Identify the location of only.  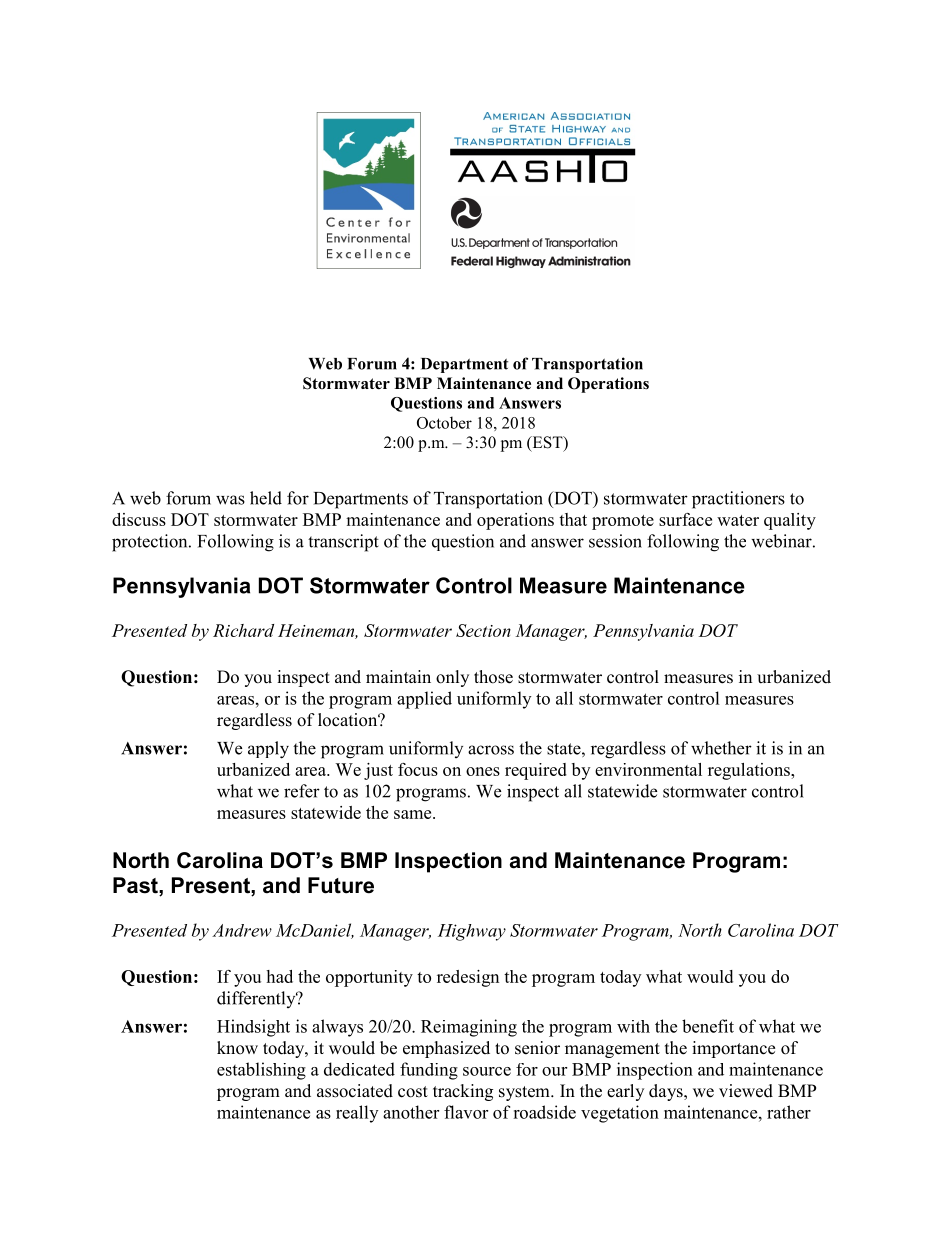
(452, 678).
